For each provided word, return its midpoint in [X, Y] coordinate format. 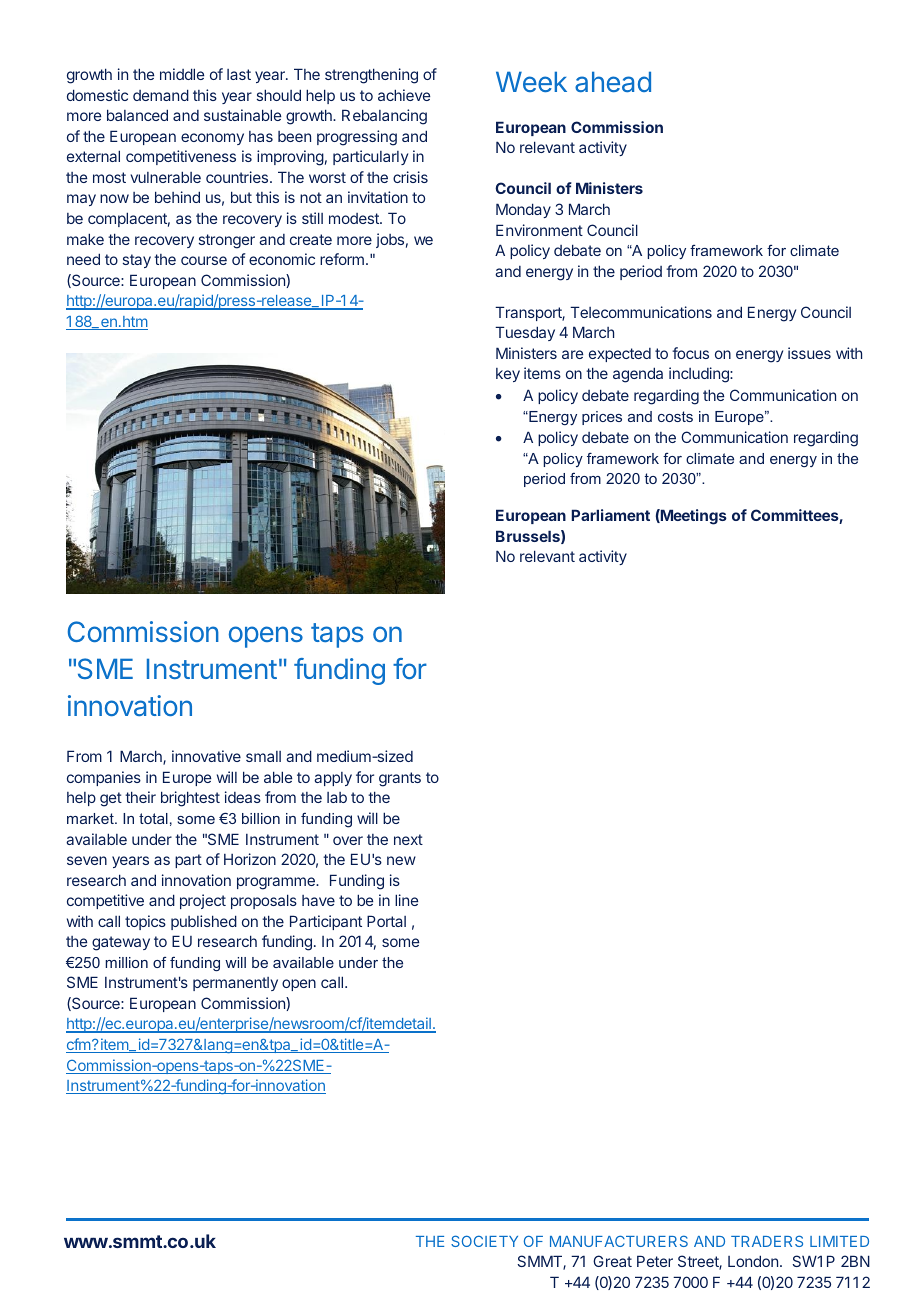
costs [675, 416]
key [508, 375]
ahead [613, 81]
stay [137, 261]
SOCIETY [484, 1241]
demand [161, 95]
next [408, 839]
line [406, 900]
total [153, 818]
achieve [404, 95]
